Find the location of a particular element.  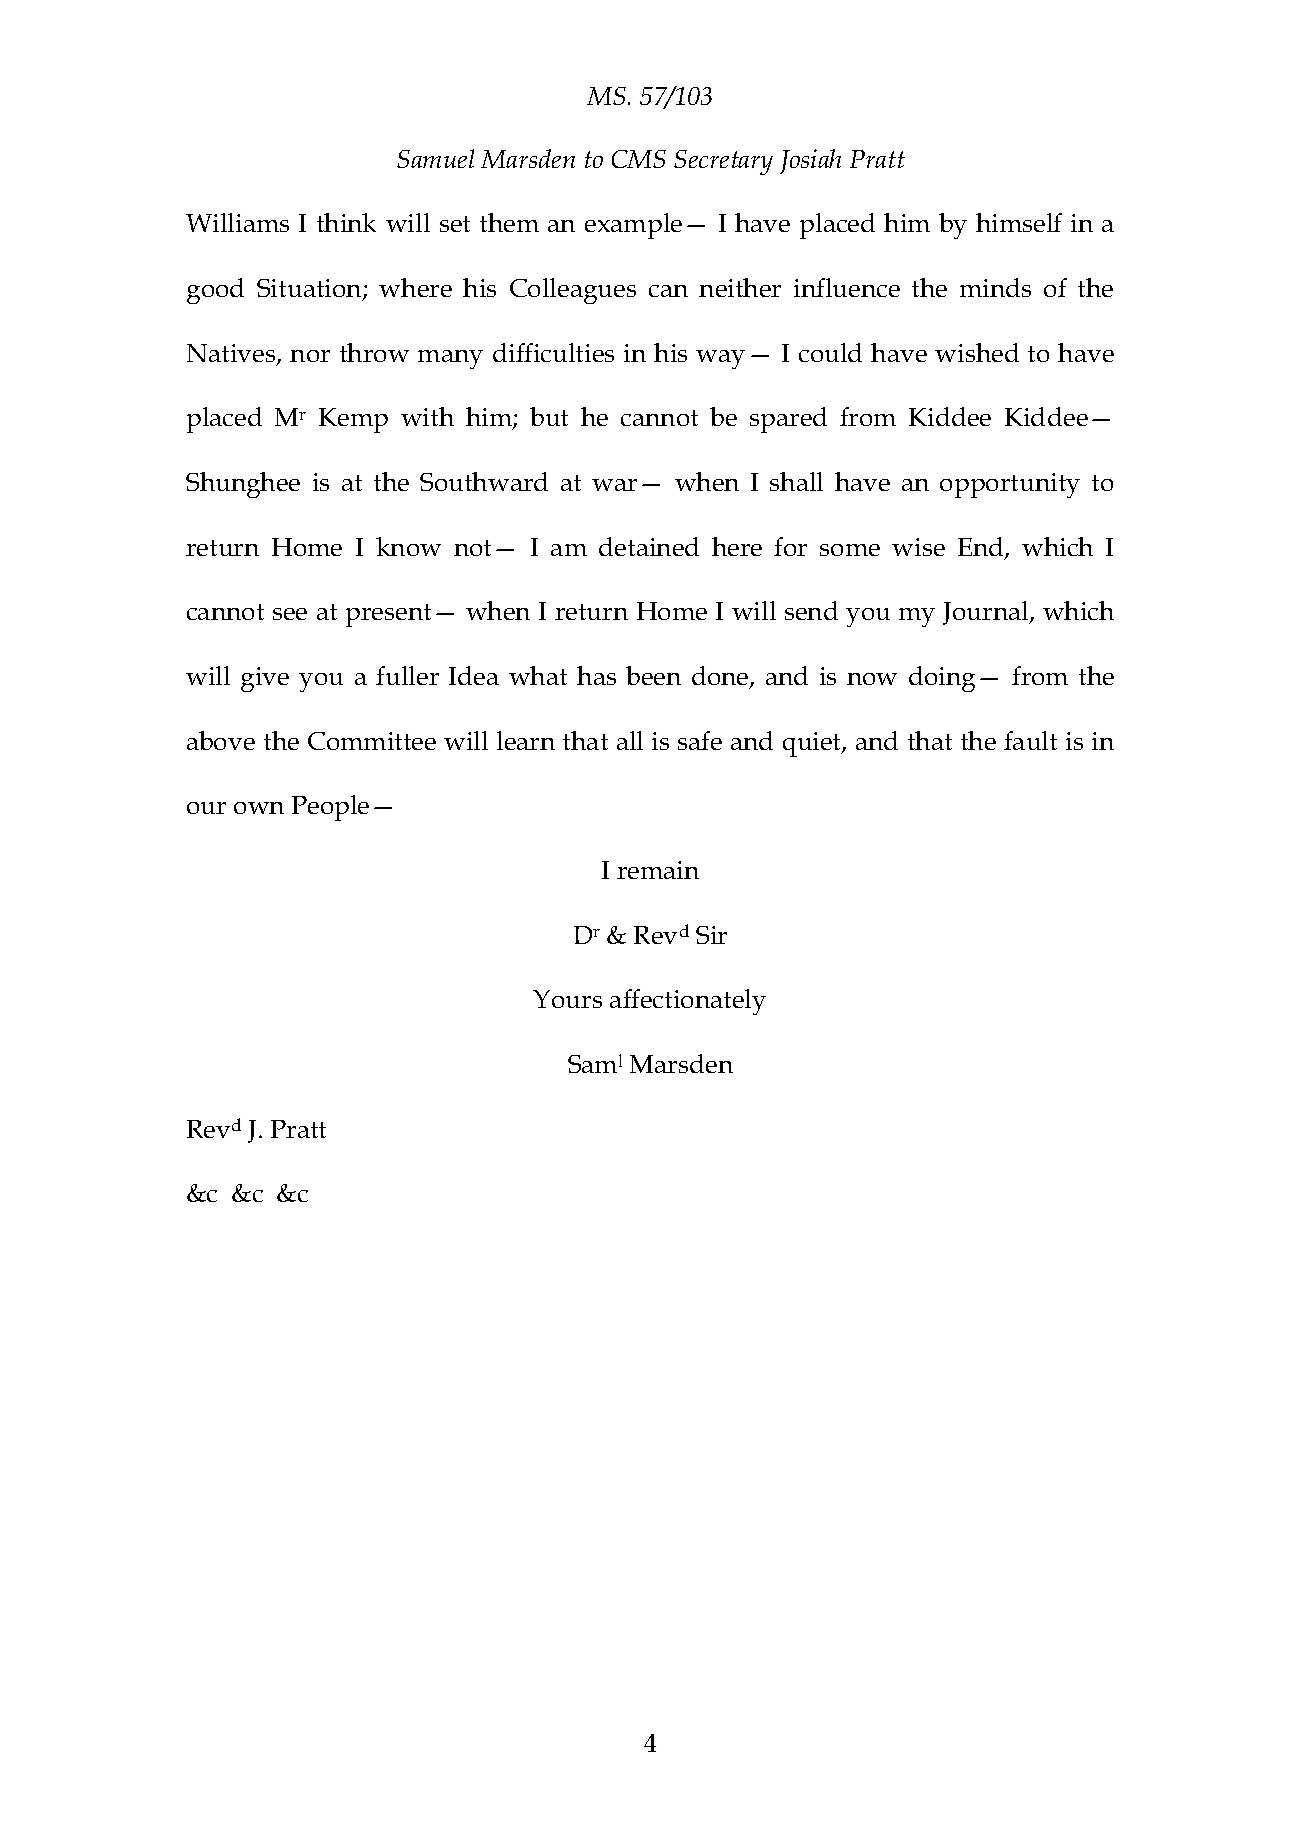

think is located at coordinates (346, 222).
